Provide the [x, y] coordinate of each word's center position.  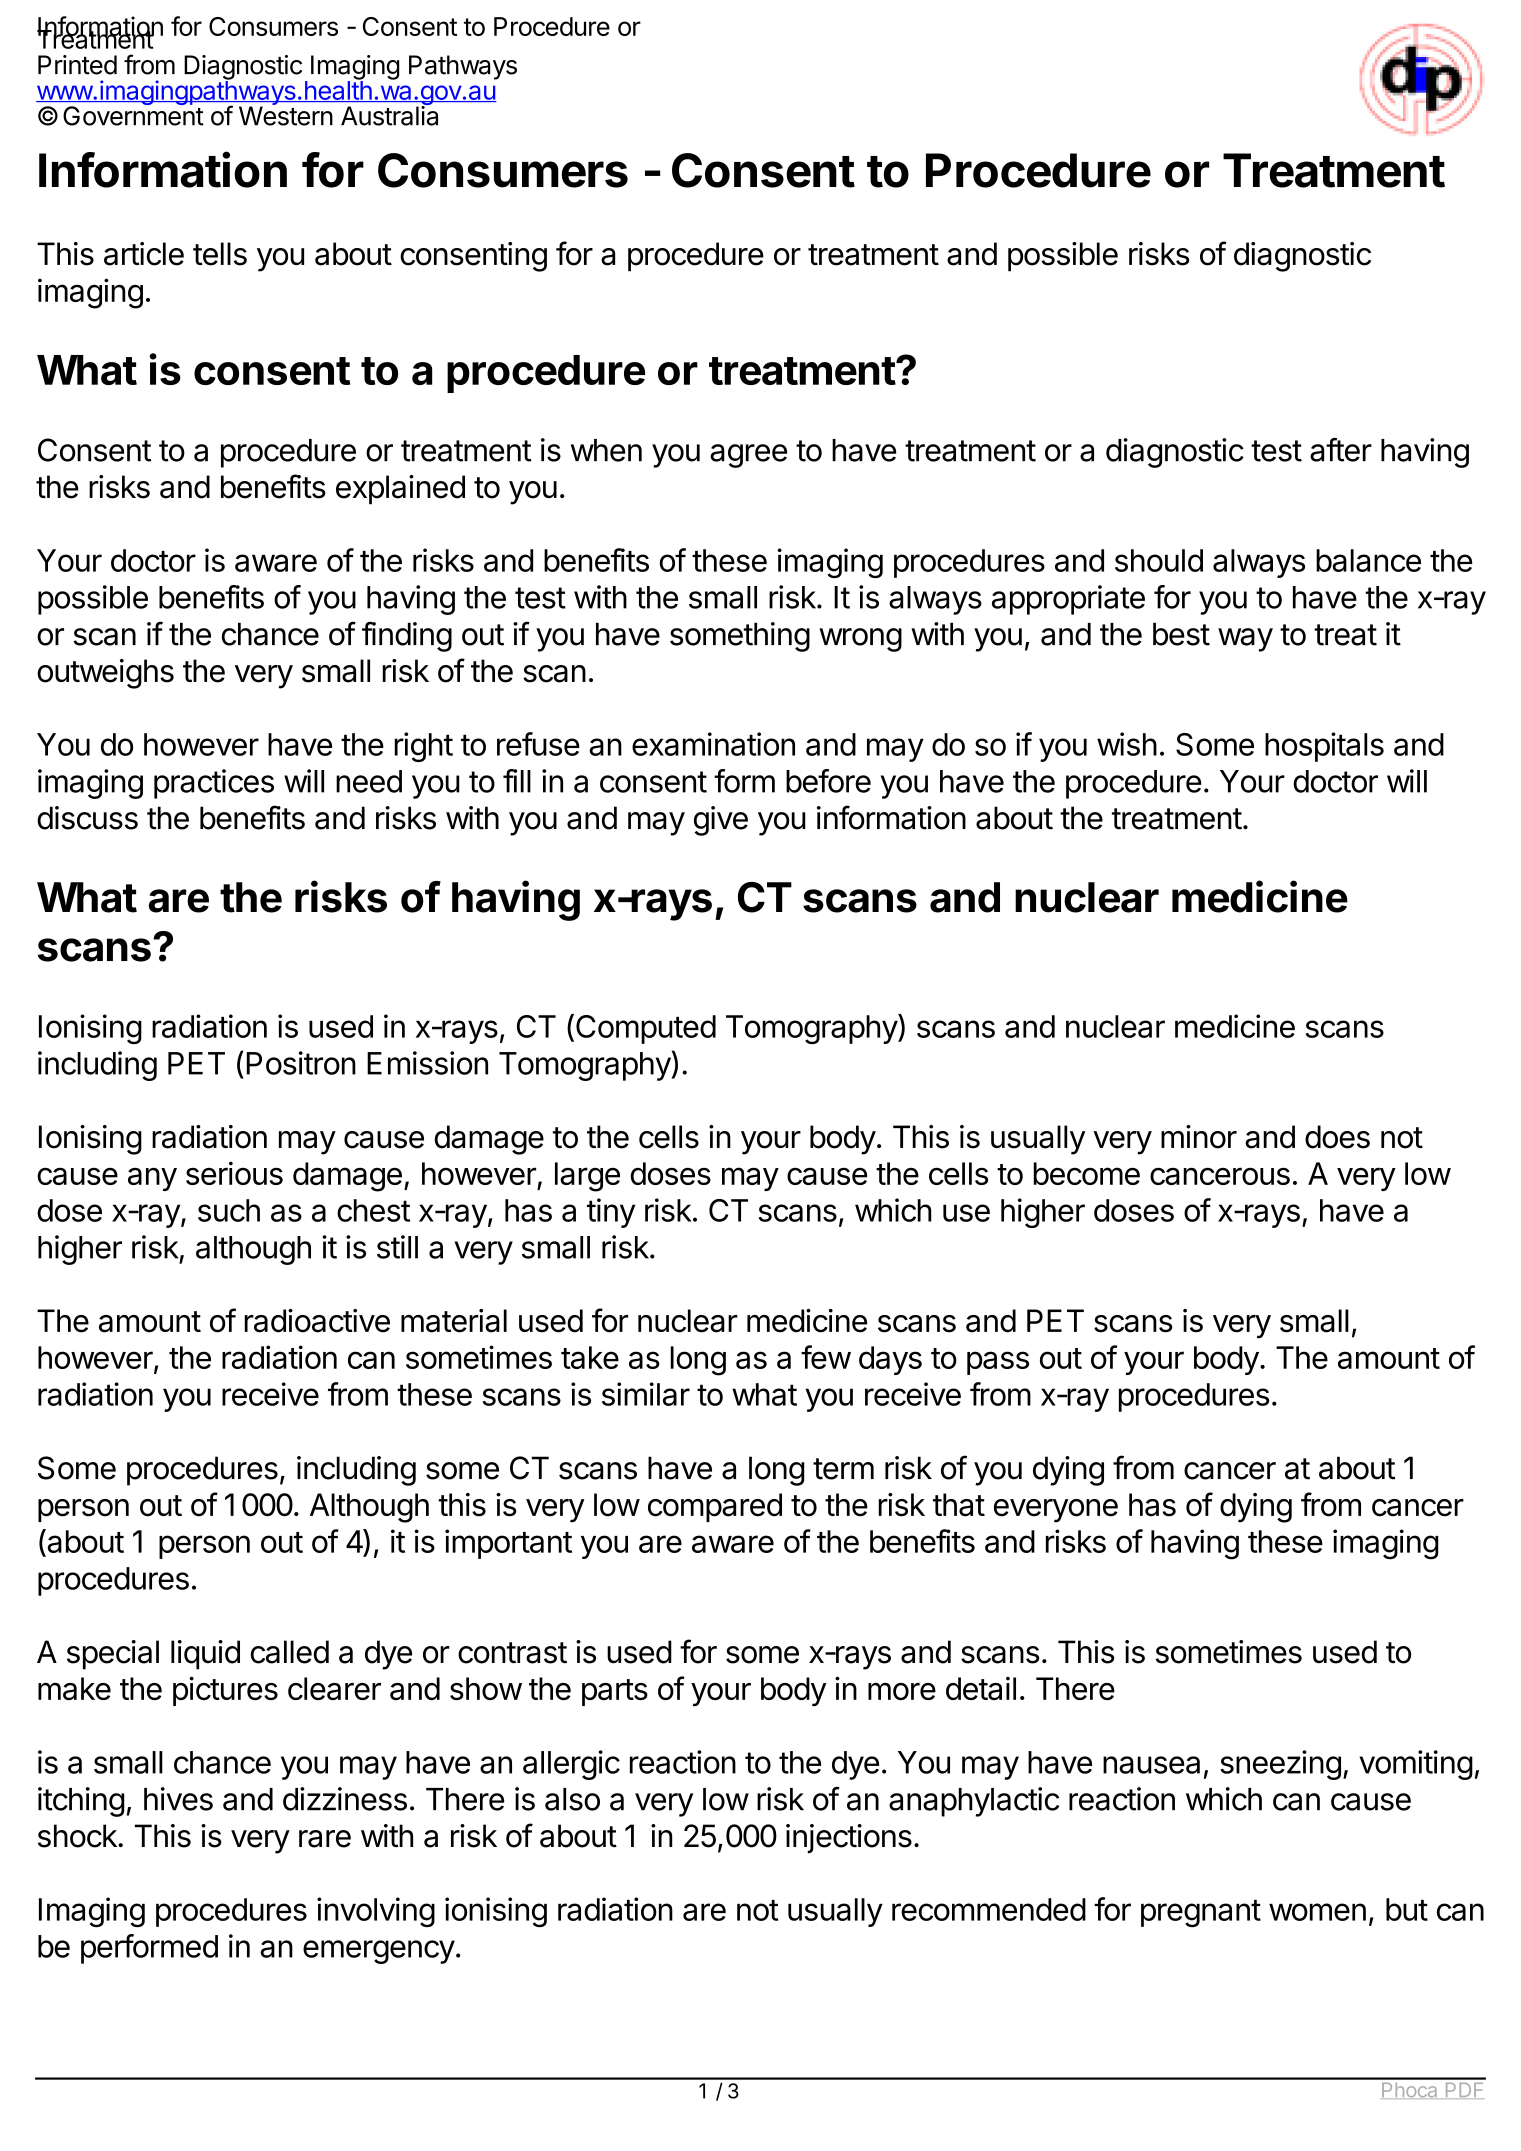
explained [400, 490]
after [1341, 450]
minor [1199, 1137]
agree [748, 456]
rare [325, 1839]
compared [715, 1507]
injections [849, 1839]
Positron [301, 1063]
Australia [389, 115]
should [1159, 560]
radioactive [317, 1321]
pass [998, 1363]
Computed [646, 1029]
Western [286, 115]
